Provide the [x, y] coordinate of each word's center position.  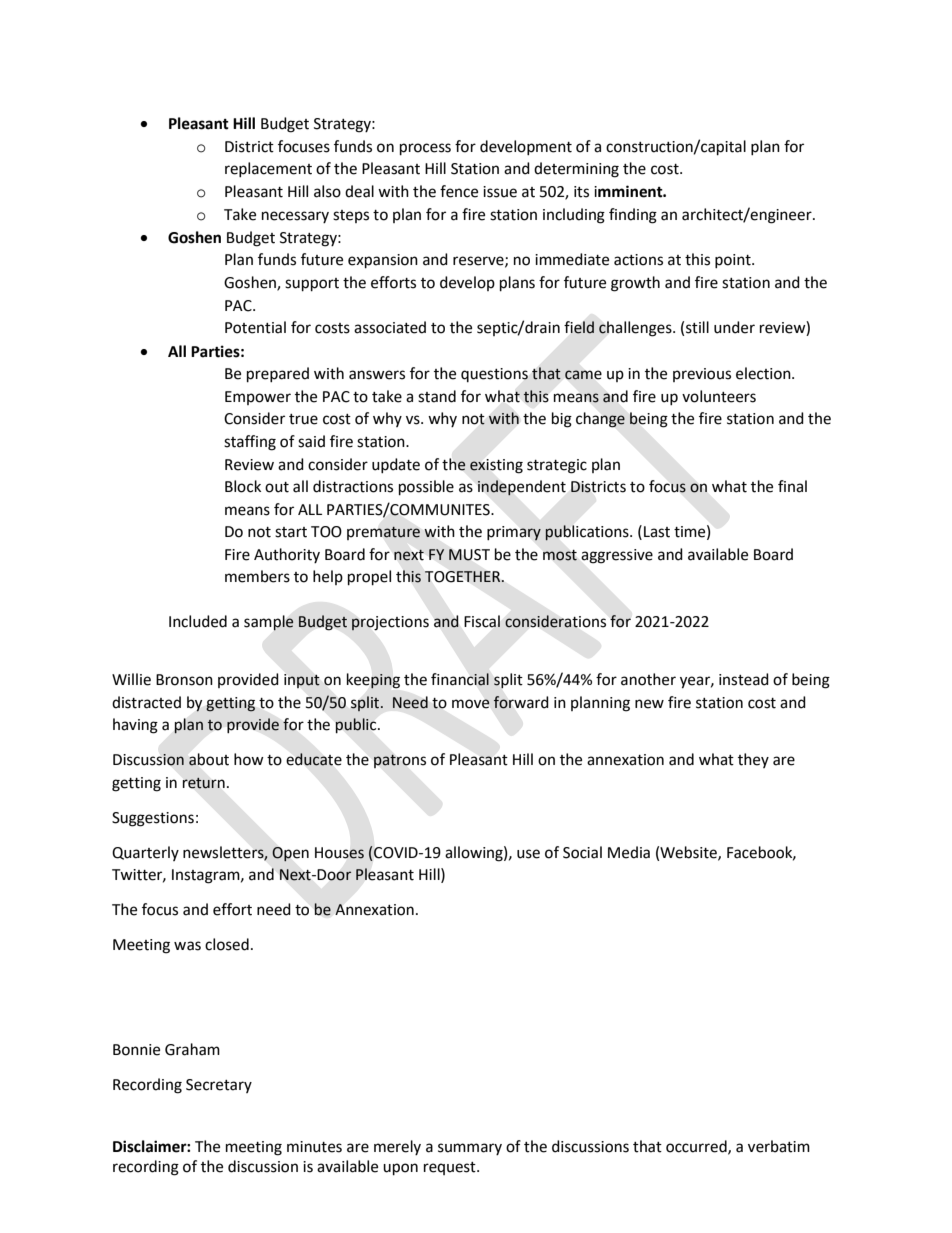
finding [633, 216]
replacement [268, 169]
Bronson [184, 680]
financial [460, 679]
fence [459, 191]
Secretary [219, 1086]
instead [744, 679]
